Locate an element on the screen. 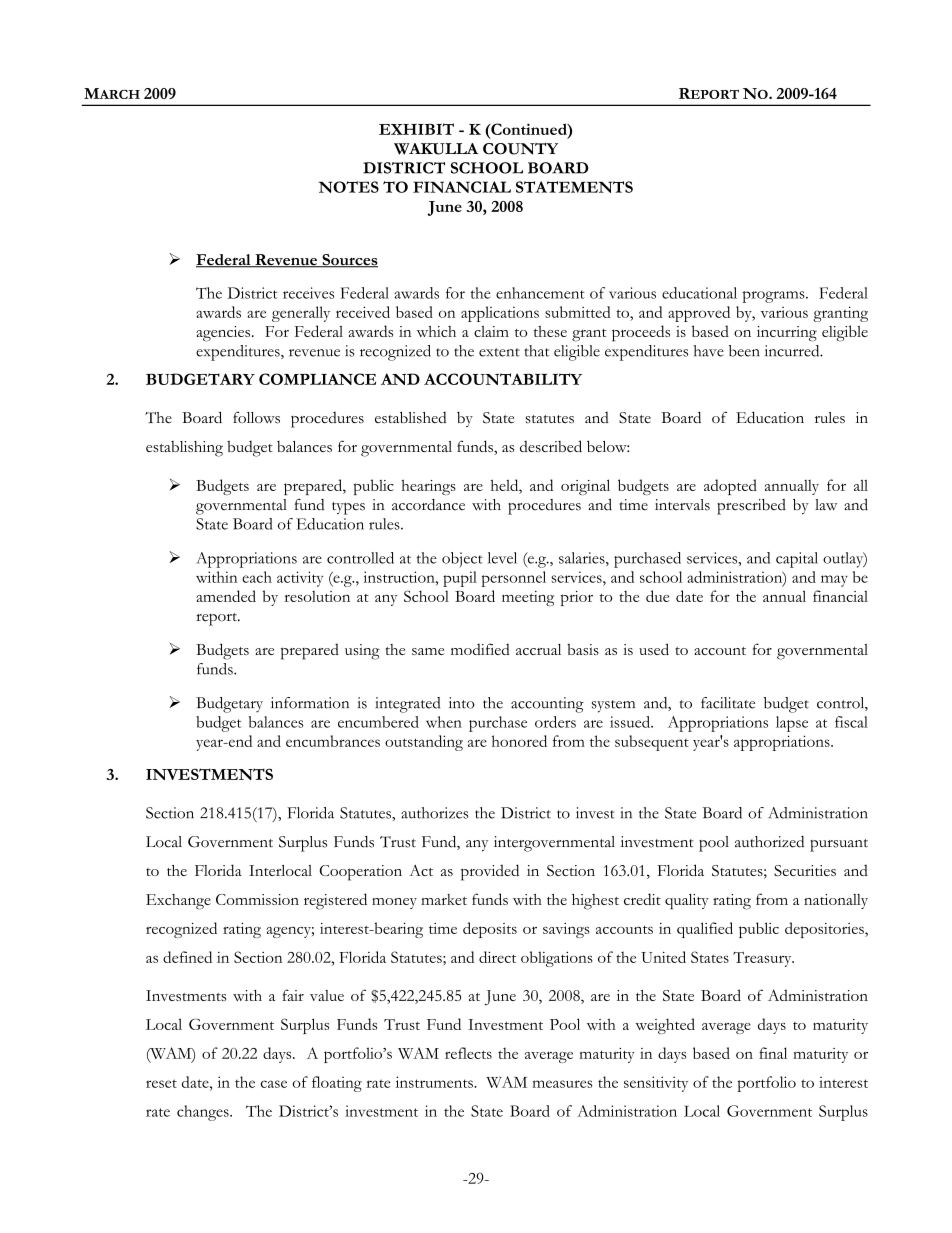 This screenshot has height=1233, width=952. case is located at coordinates (273, 1084).
